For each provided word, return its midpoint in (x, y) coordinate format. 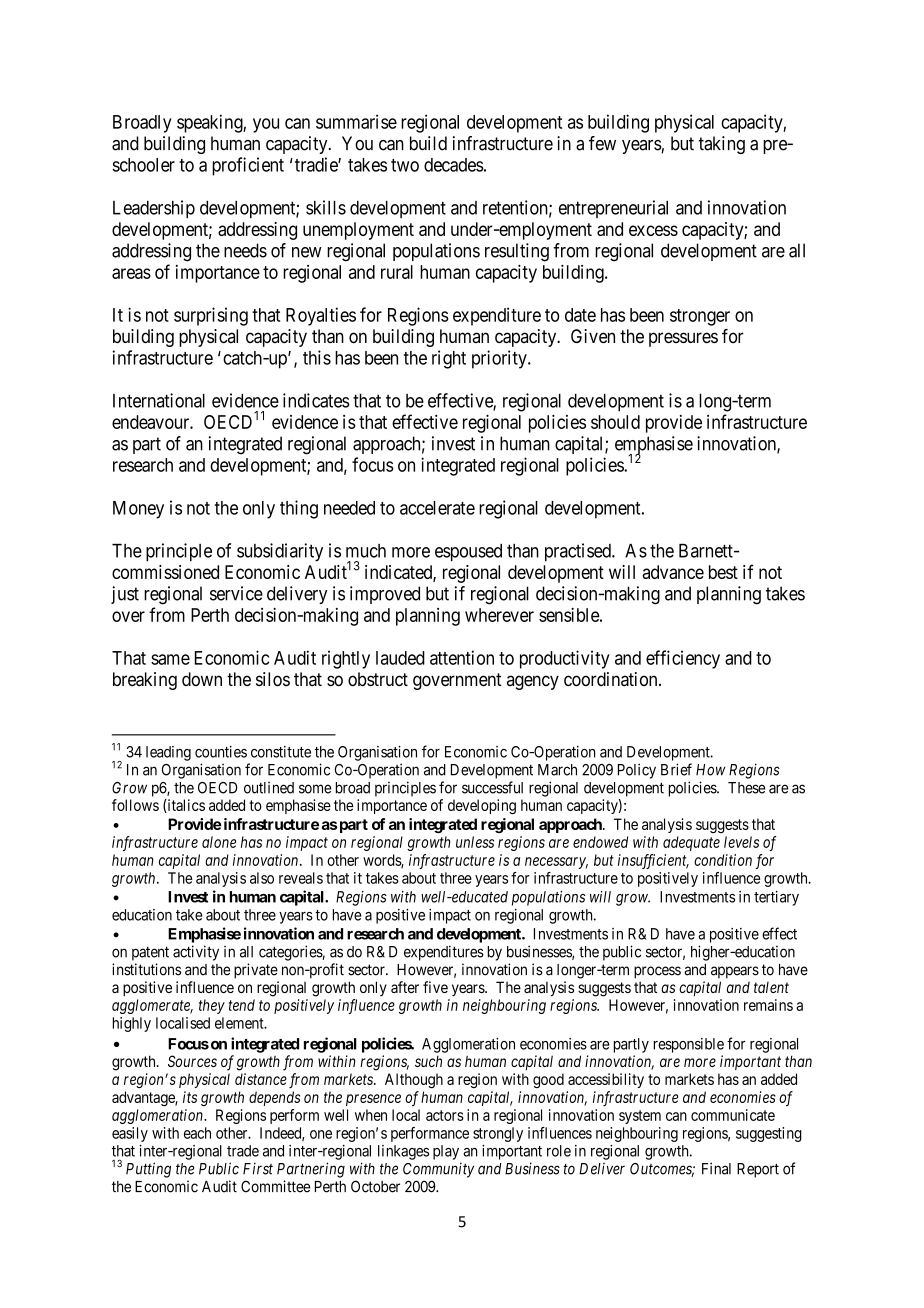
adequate (691, 843)
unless (475, 842)
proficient (248, 166)
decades (454, 165)
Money (138, 510)
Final (716, 1168)
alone (219, 842)
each (197, 1133)
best (723, 572)
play (446, 1152)
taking (721, 145)
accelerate (437, 508)
